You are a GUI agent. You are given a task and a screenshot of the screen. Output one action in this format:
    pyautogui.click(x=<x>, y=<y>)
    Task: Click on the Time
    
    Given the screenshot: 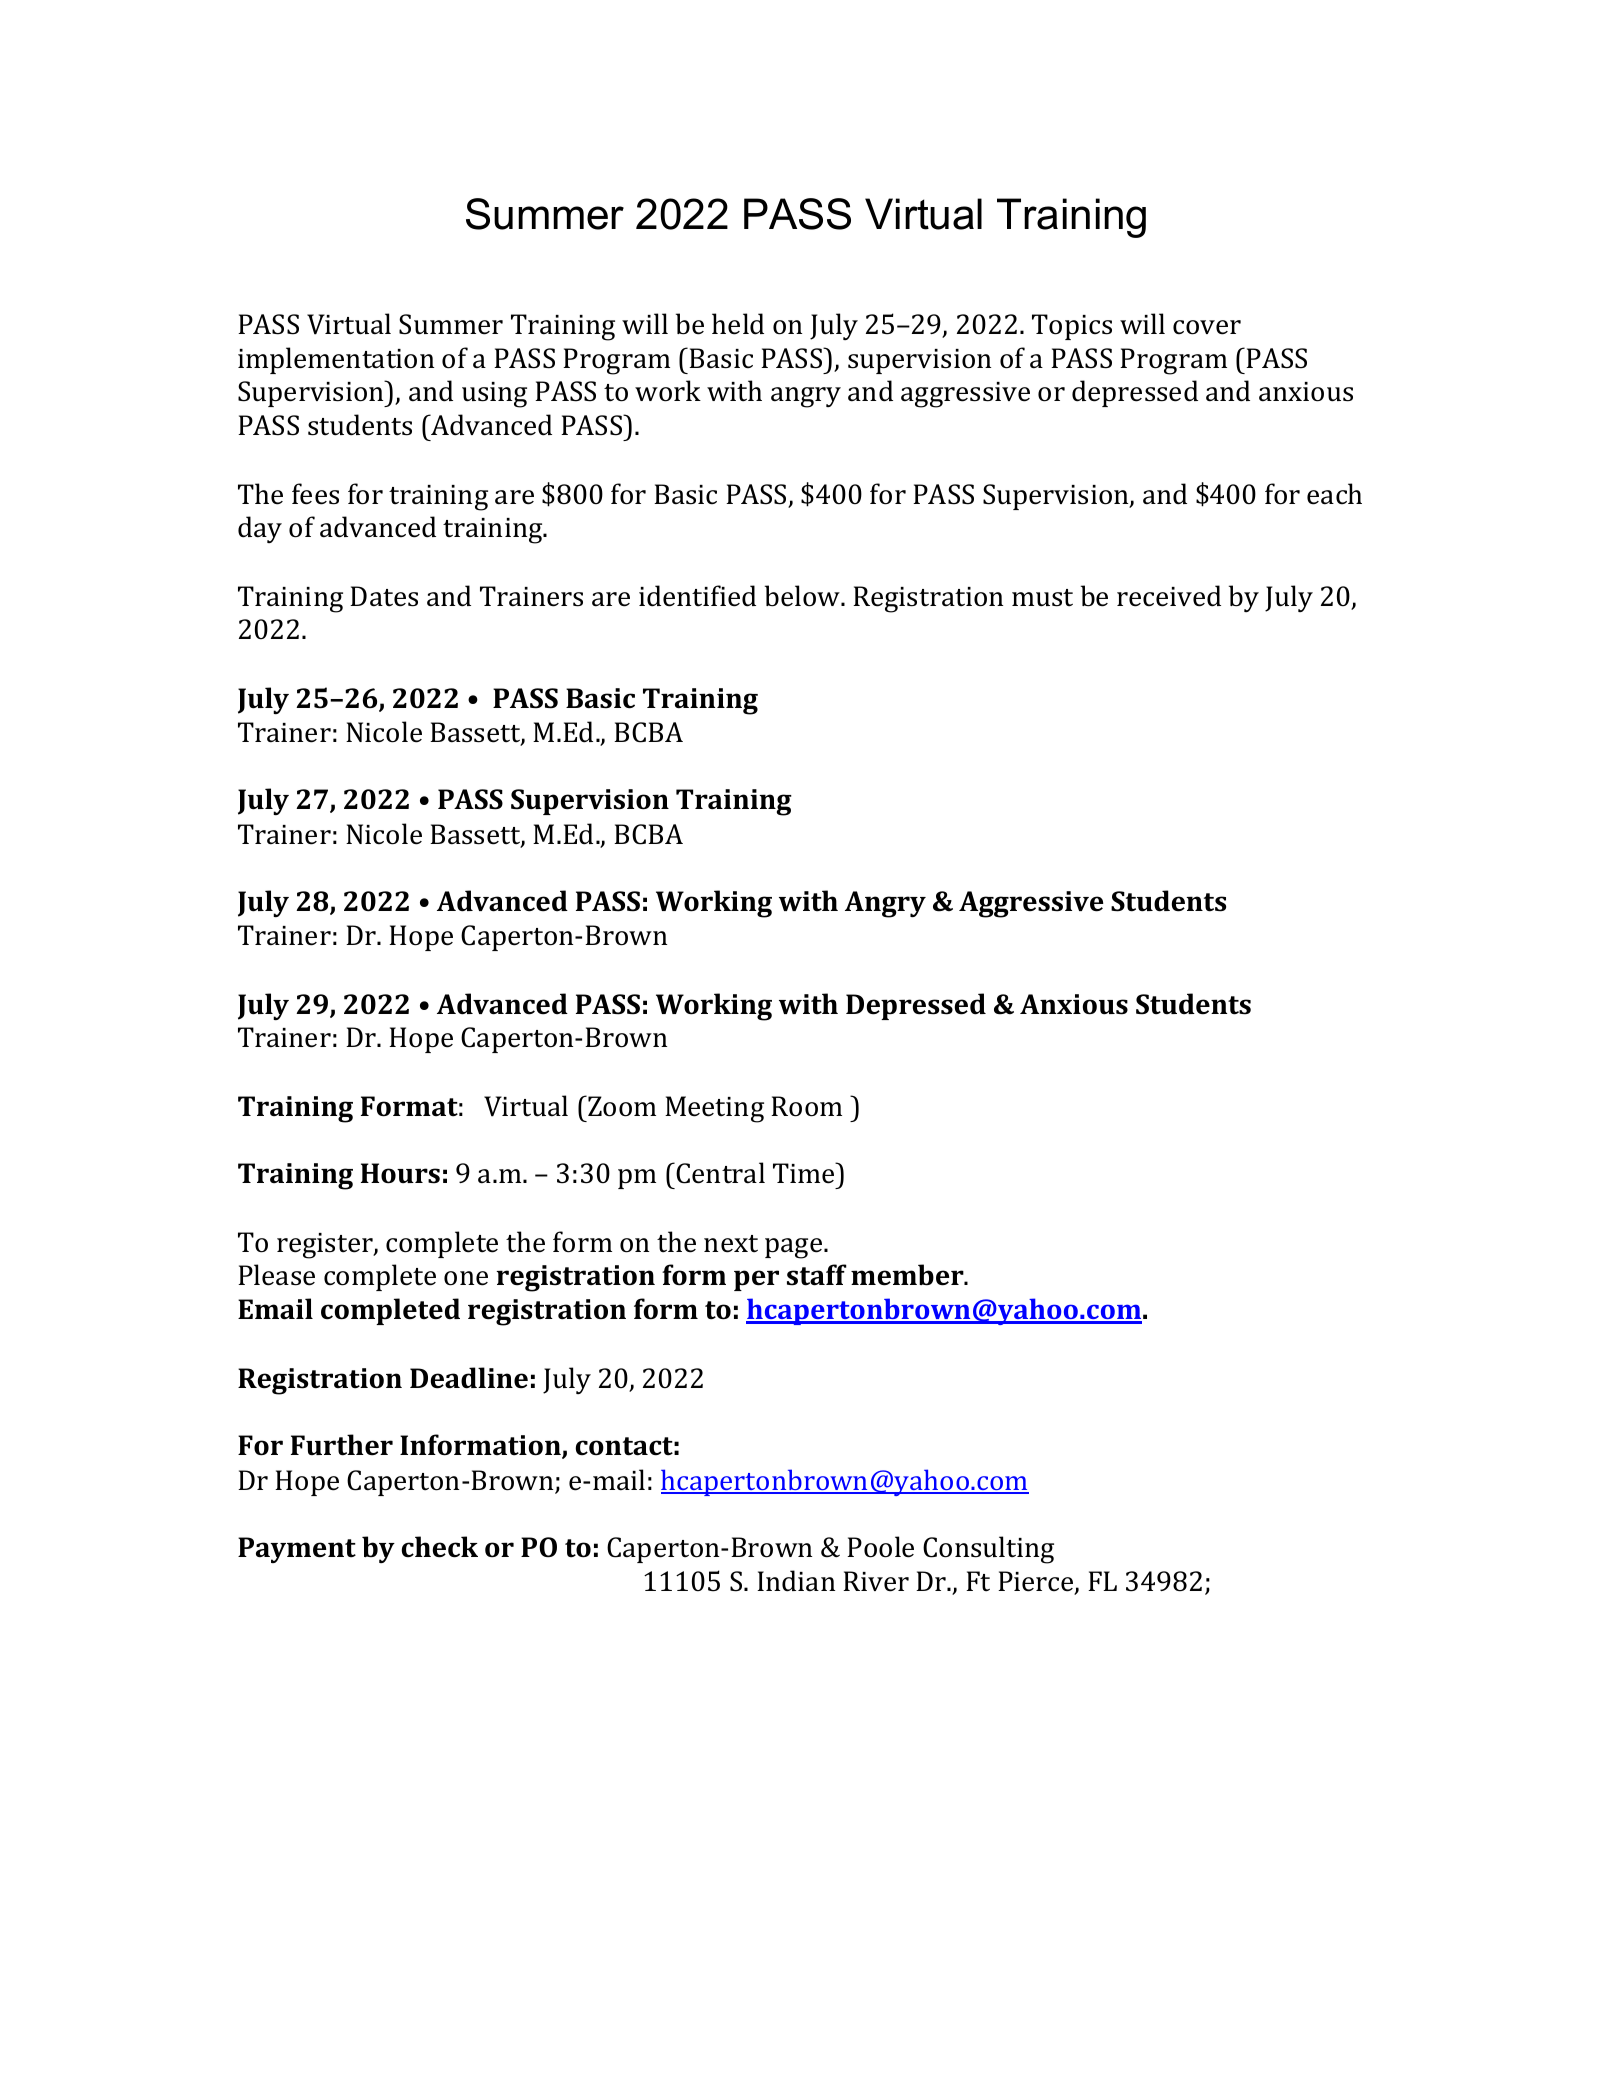 What is the action you would take?
    pyautogui.click(x=805, y=1173)
